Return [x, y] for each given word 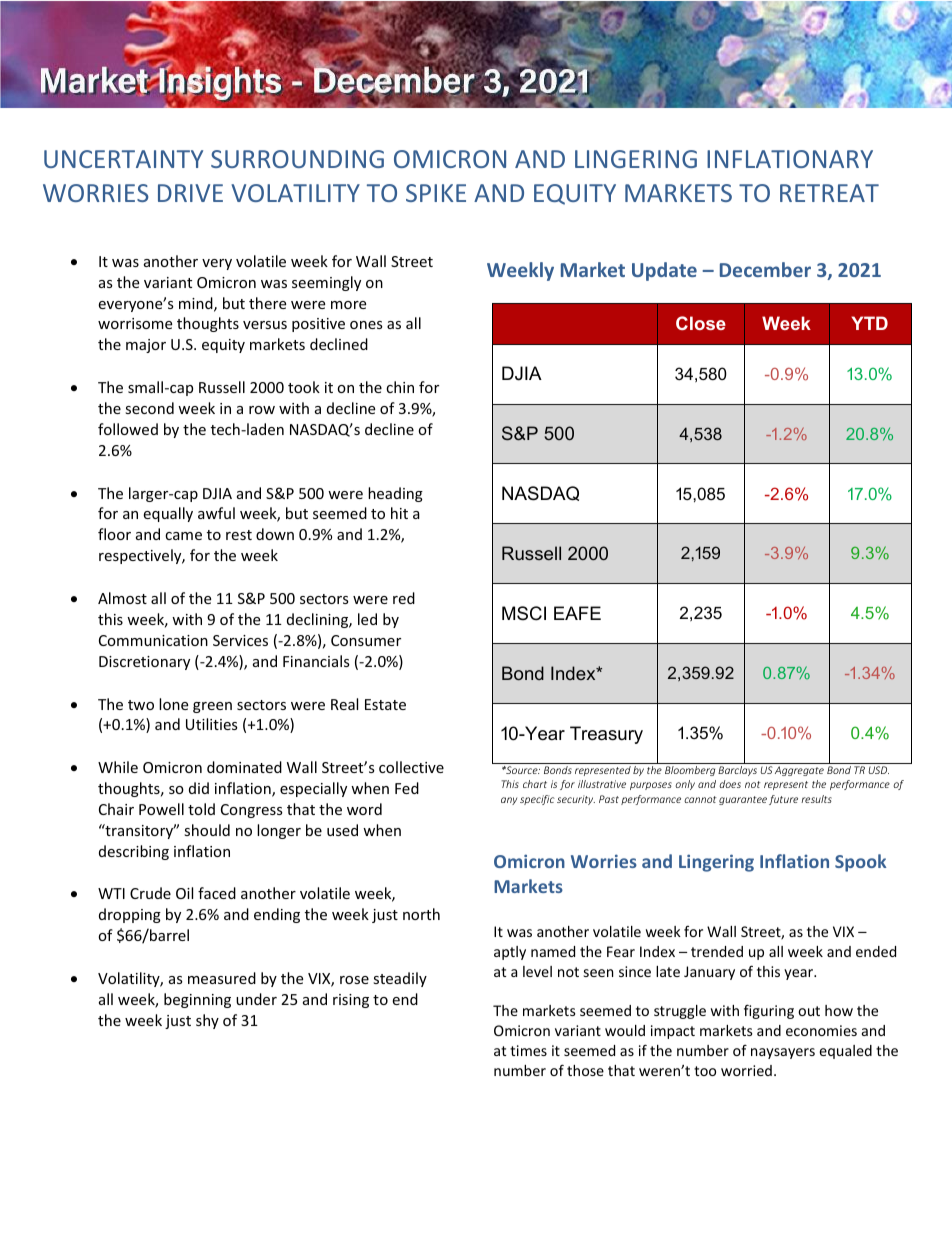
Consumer [366, 640]
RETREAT [829, 193]
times [528, 1050]
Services [240, 640]
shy [207, 1021]
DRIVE [190, 193]
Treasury [606, 735]
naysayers [783, 1053]
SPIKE [436, 193]
